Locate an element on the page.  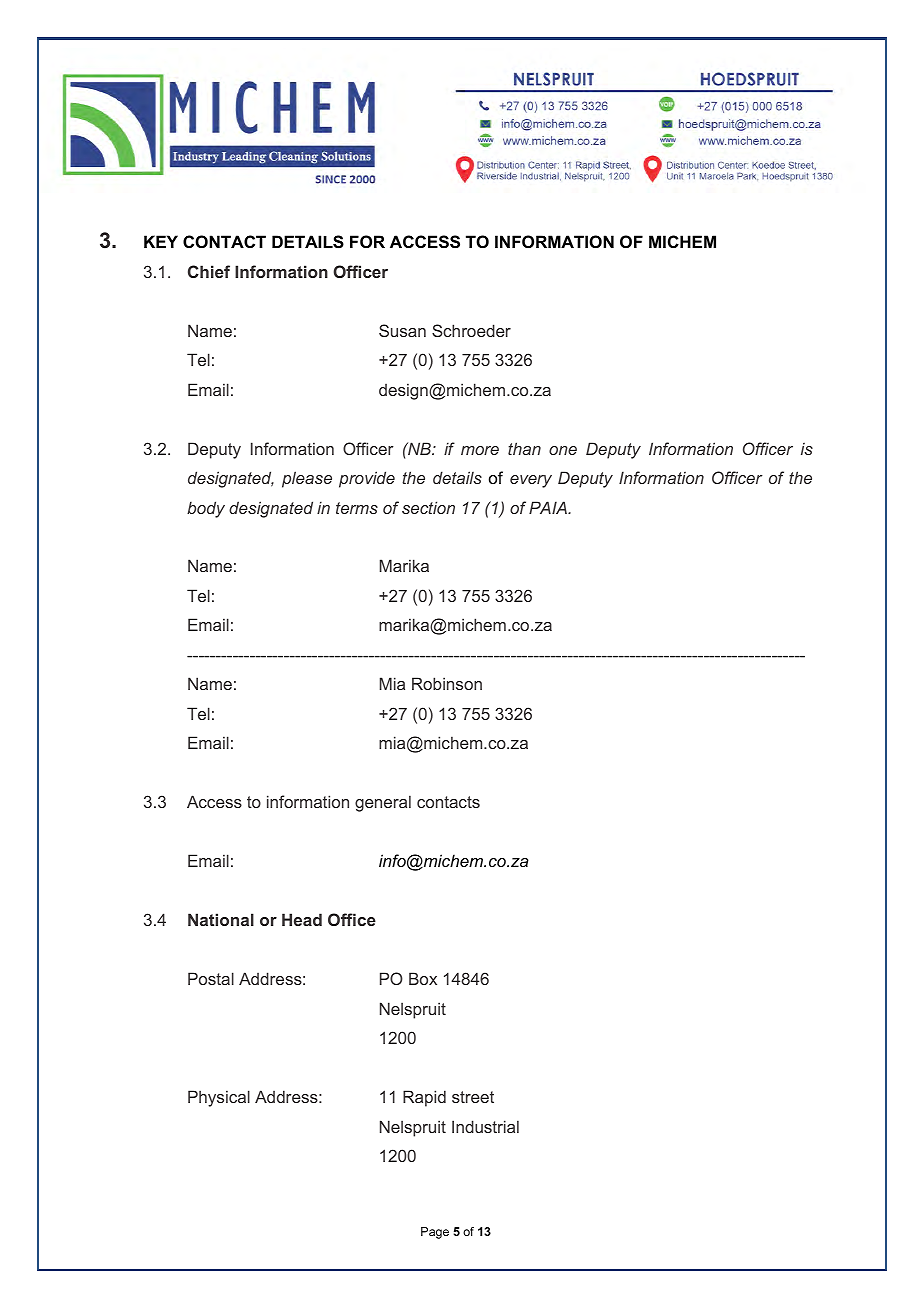
Postal is located at coordinates (211, 978).
